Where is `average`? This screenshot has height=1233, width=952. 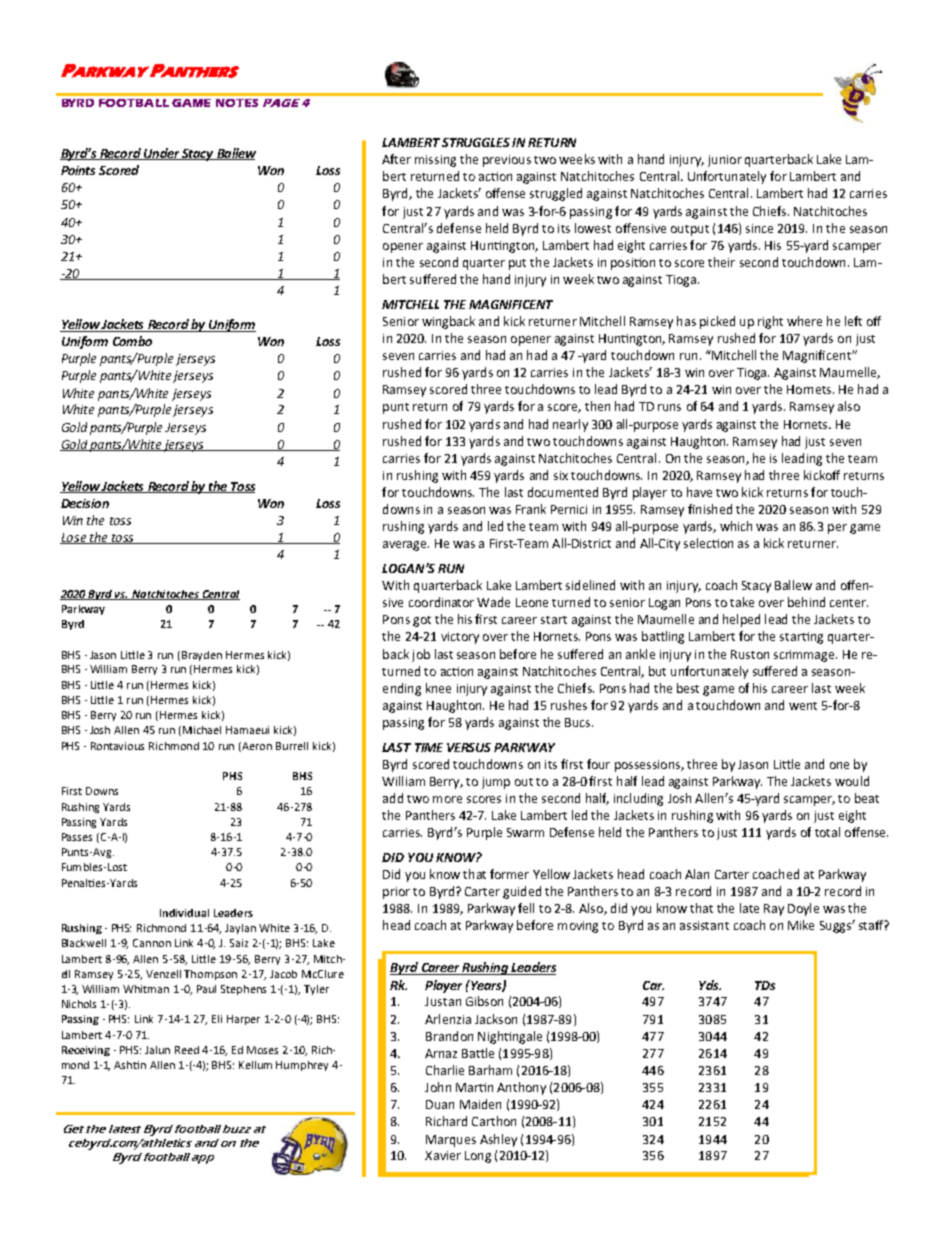 average is located at coordinates (406, 546).
